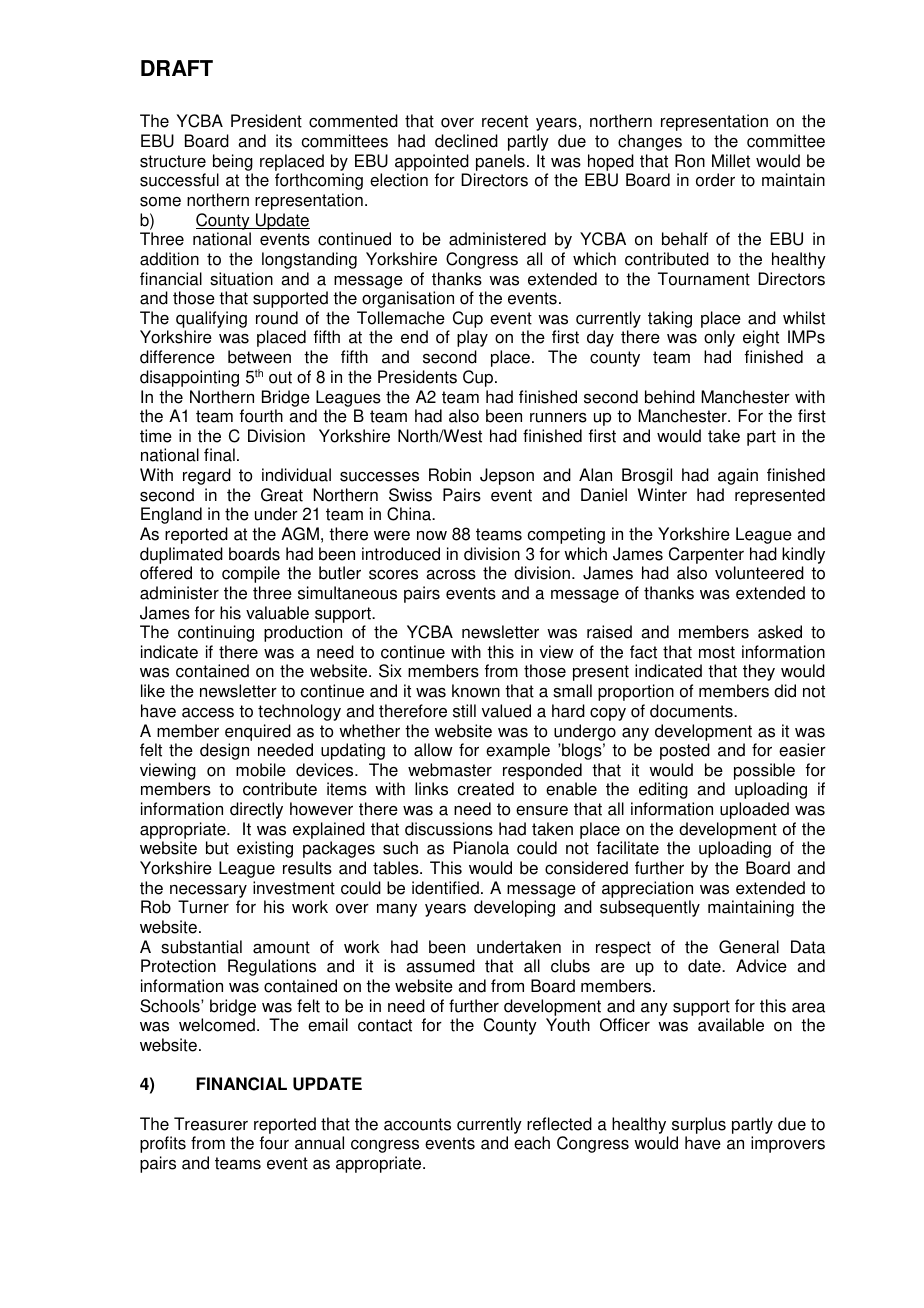 The image size is (924, 1308). I want to click on Treasurer, so click(211, 1124).
